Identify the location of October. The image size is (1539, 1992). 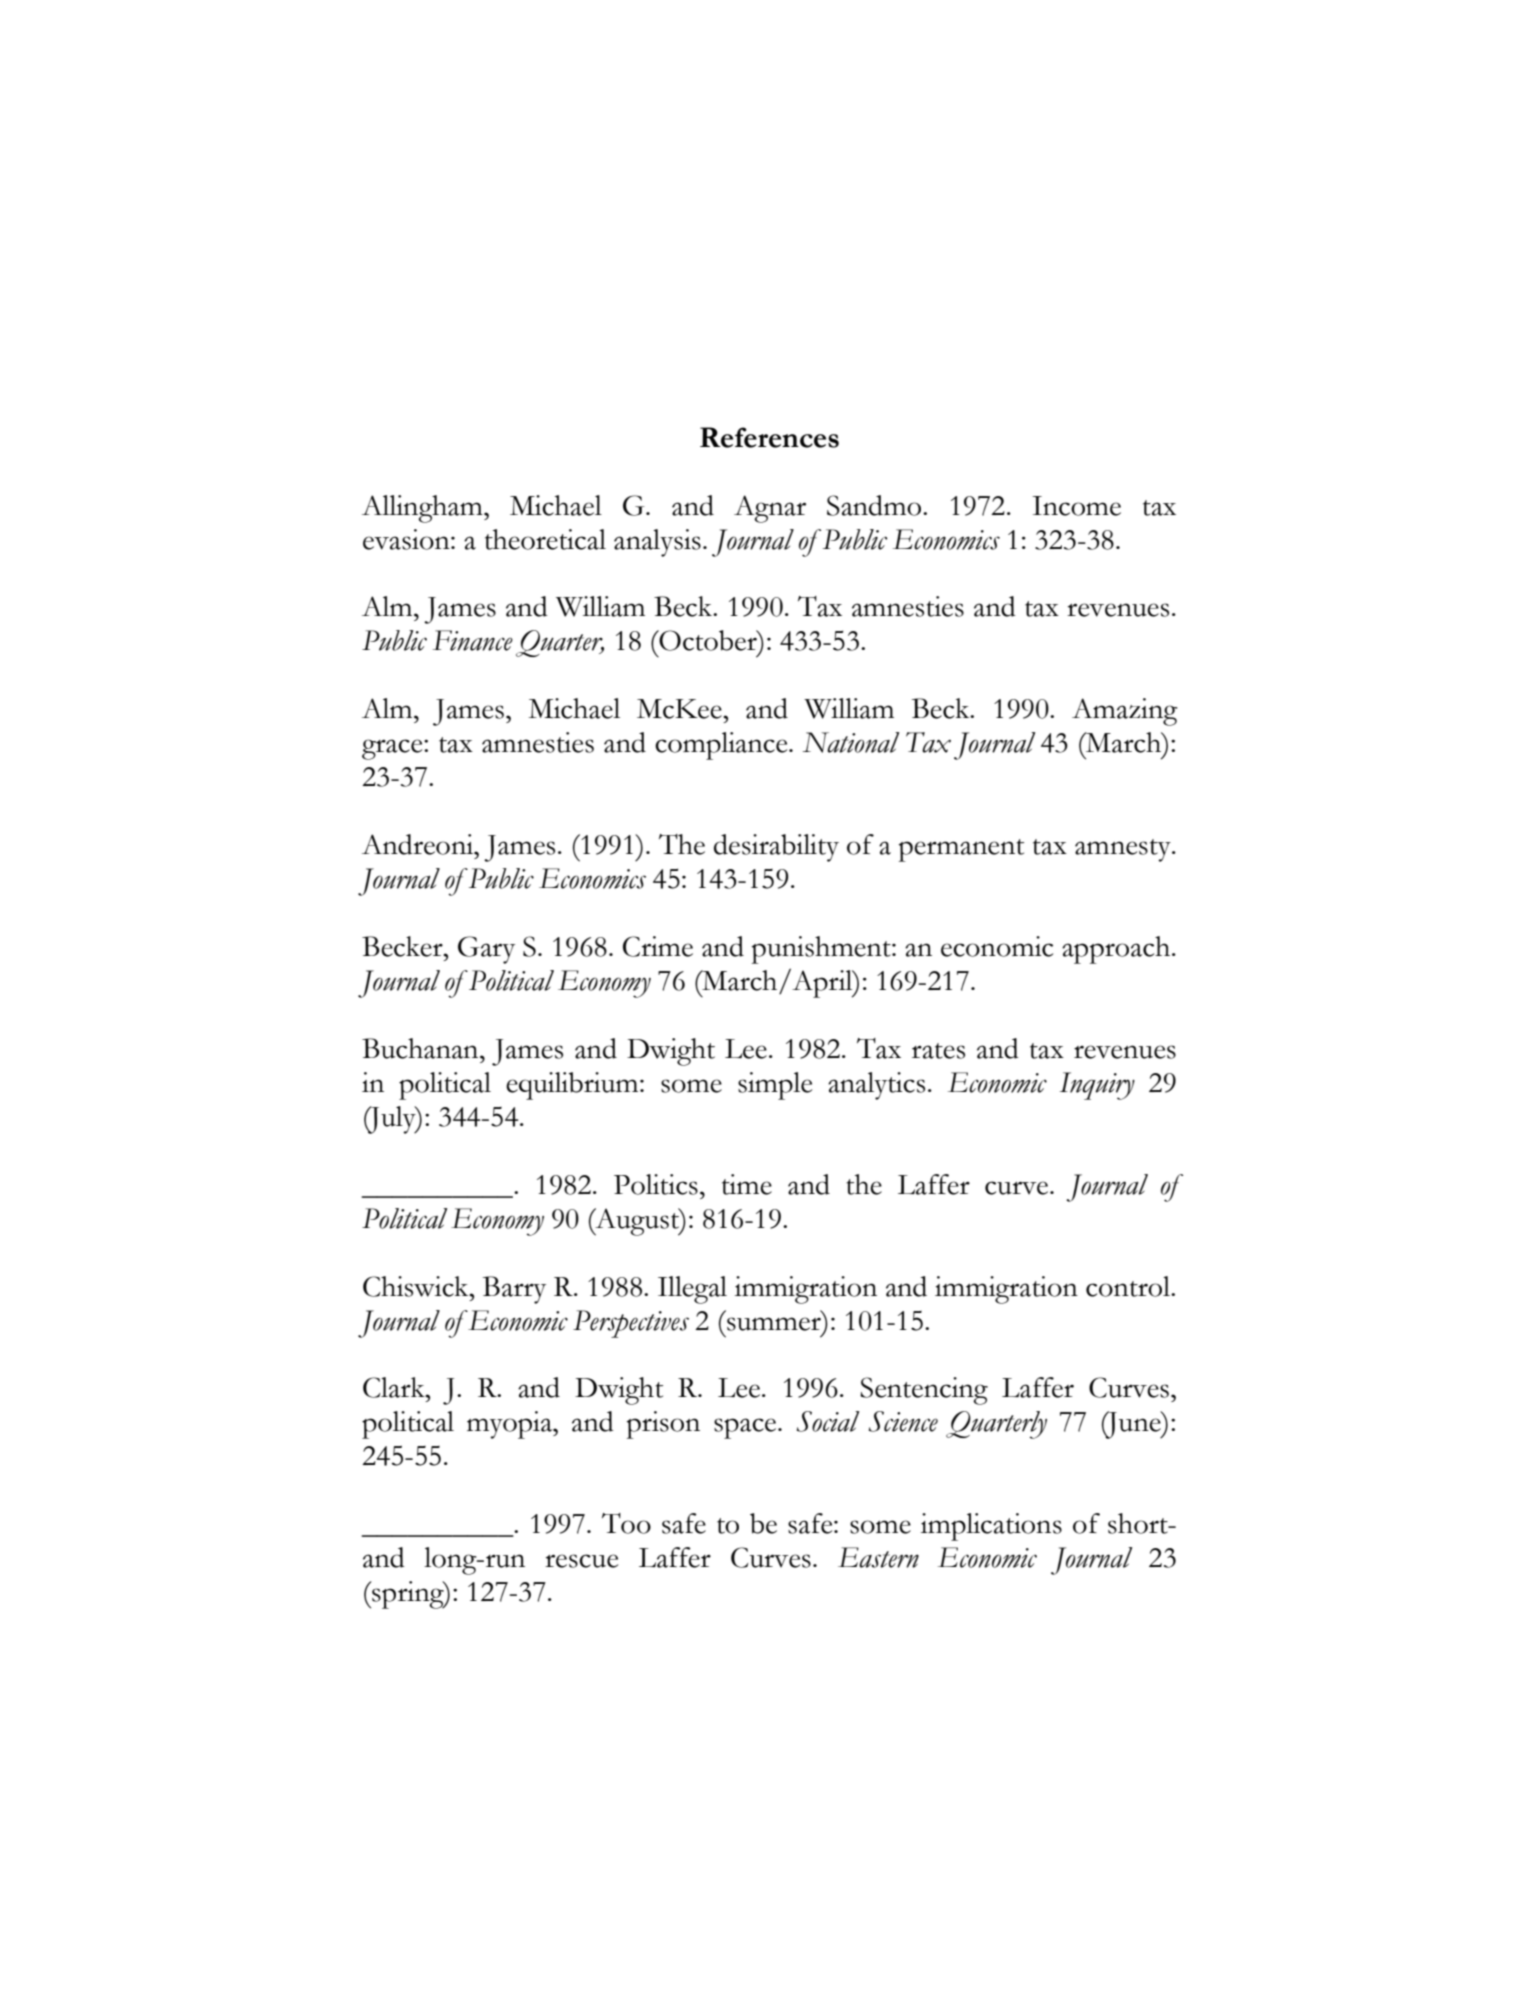
(708, 640).
